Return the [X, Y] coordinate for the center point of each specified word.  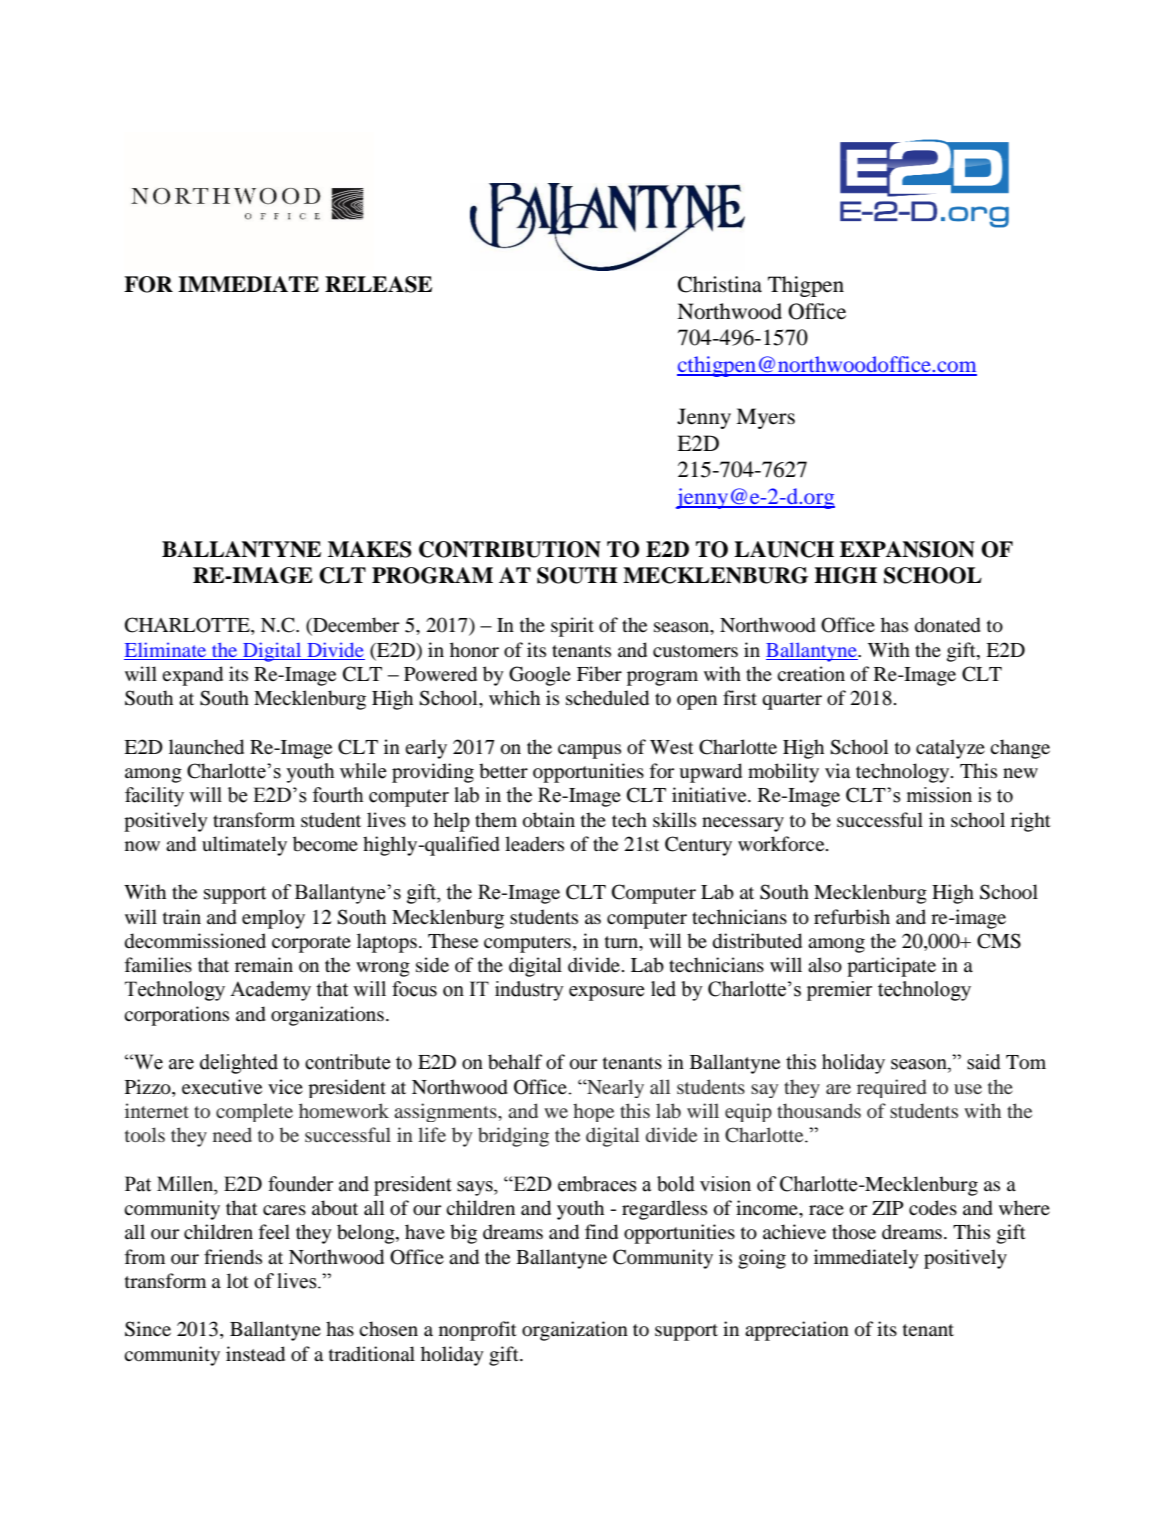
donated [948, 625]
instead [255, 1354]
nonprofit [478, 1331]
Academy [270, 991]
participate [891, 967]
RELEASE [378, 284]
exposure [607, 993]
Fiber [599, 673]
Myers [765, 418]
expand [192, 676]
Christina [720, 284]
